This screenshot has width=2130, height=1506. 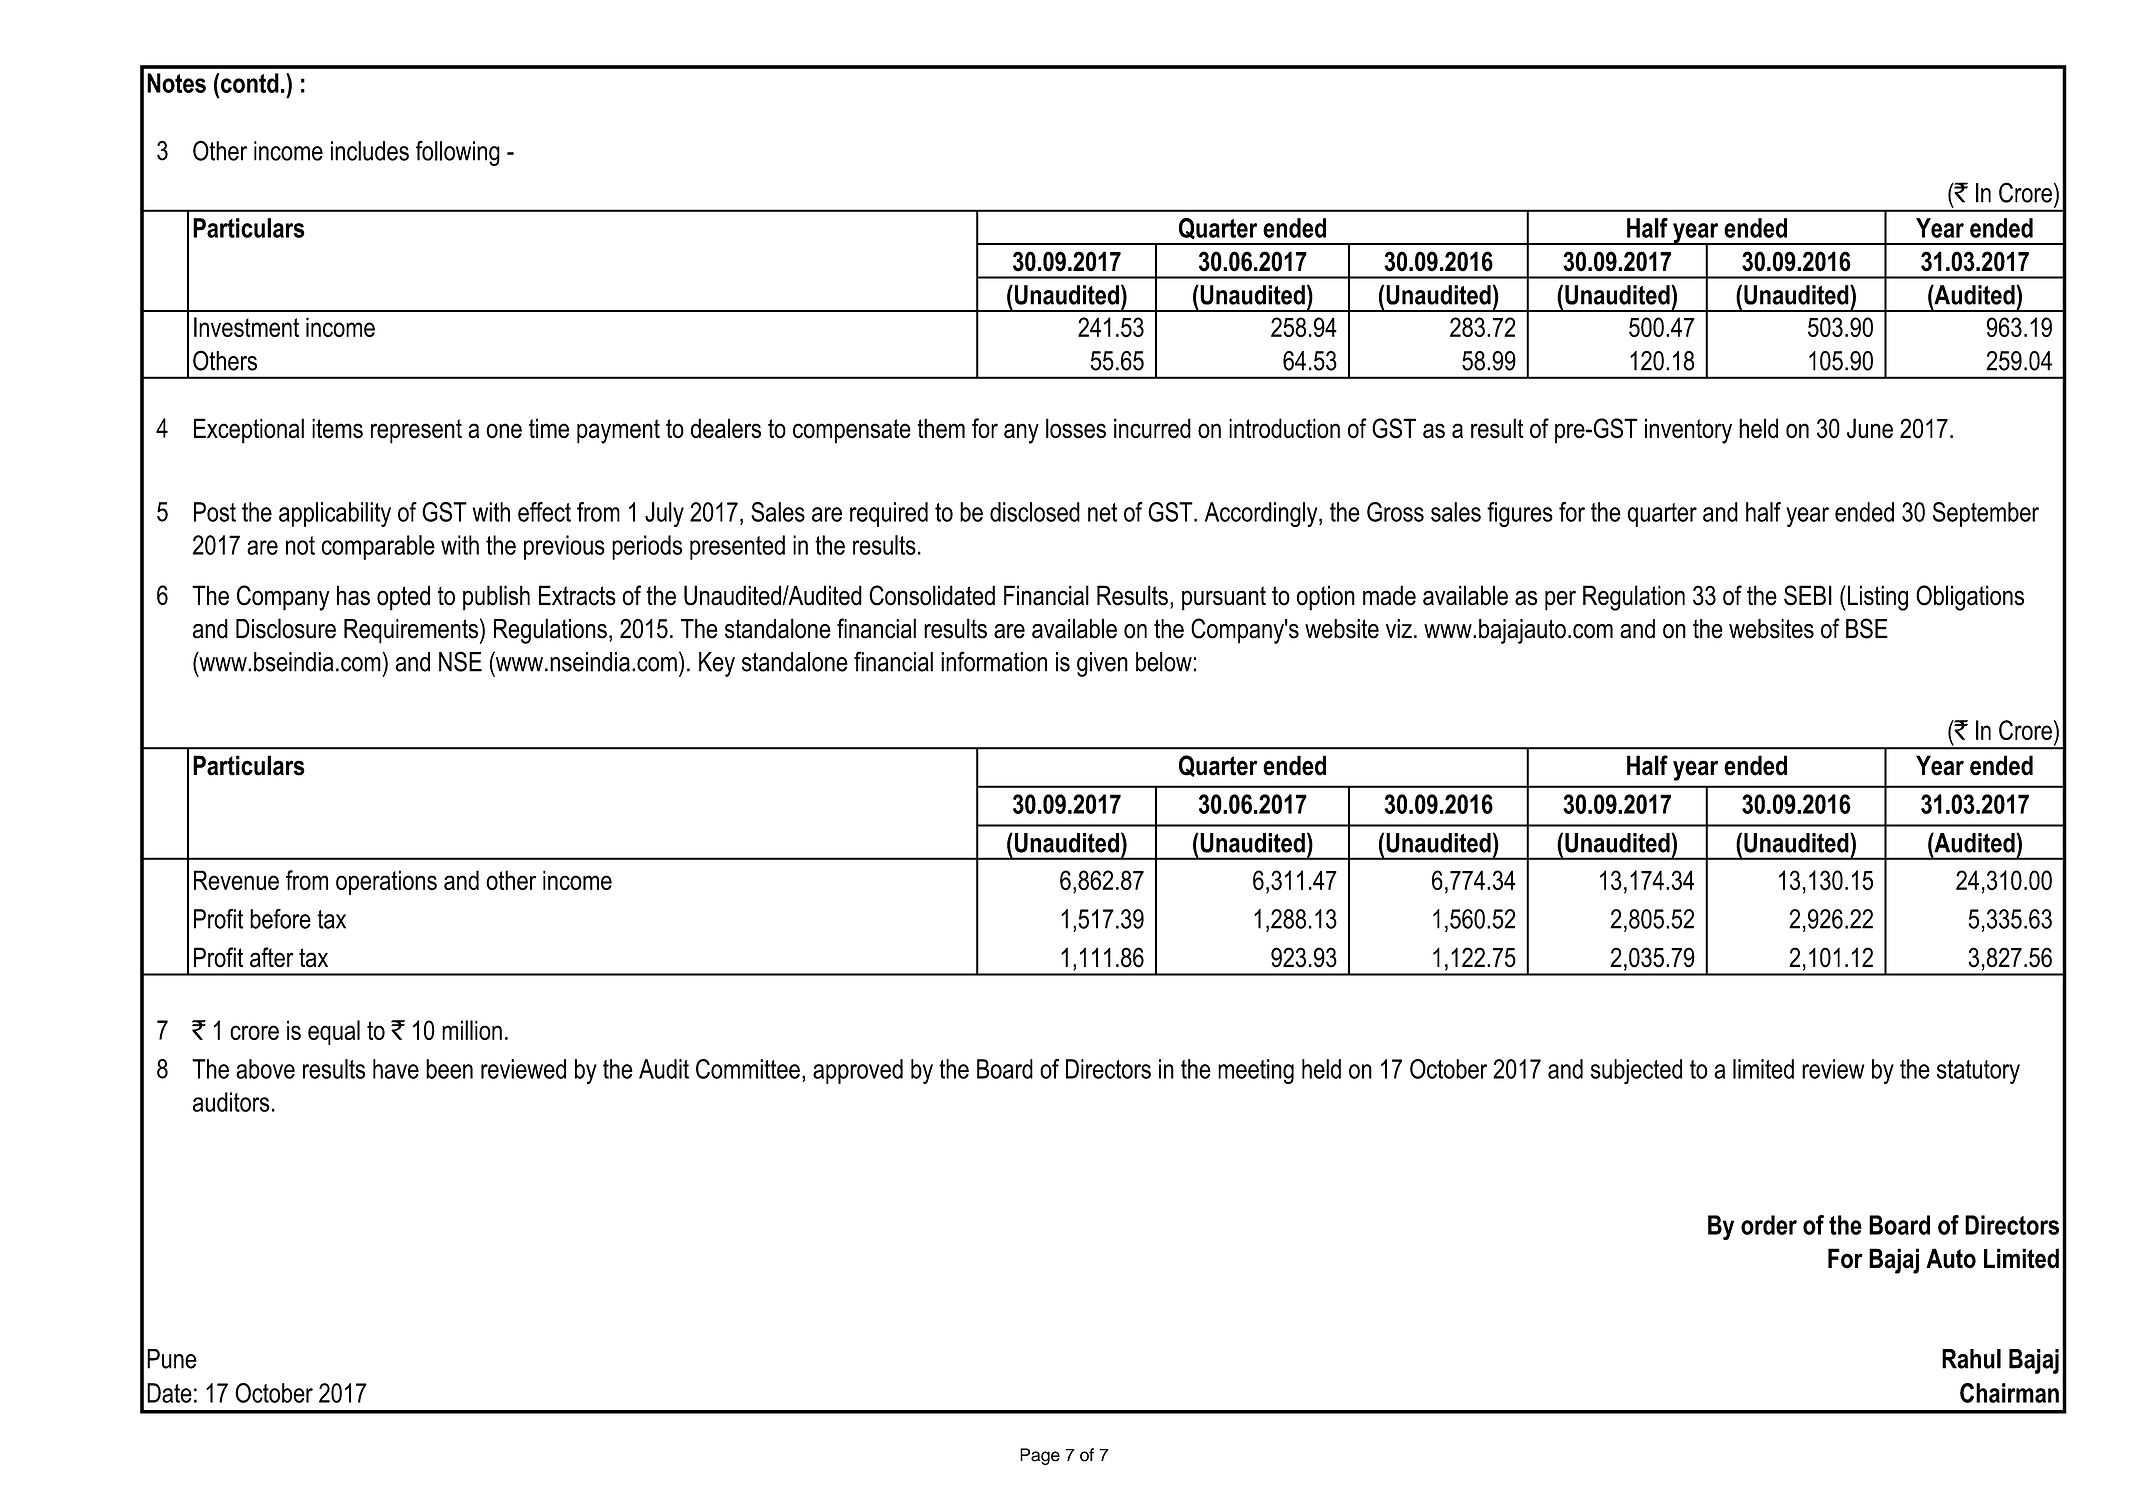 I want to click on includes, so click(x=370, y=151).
